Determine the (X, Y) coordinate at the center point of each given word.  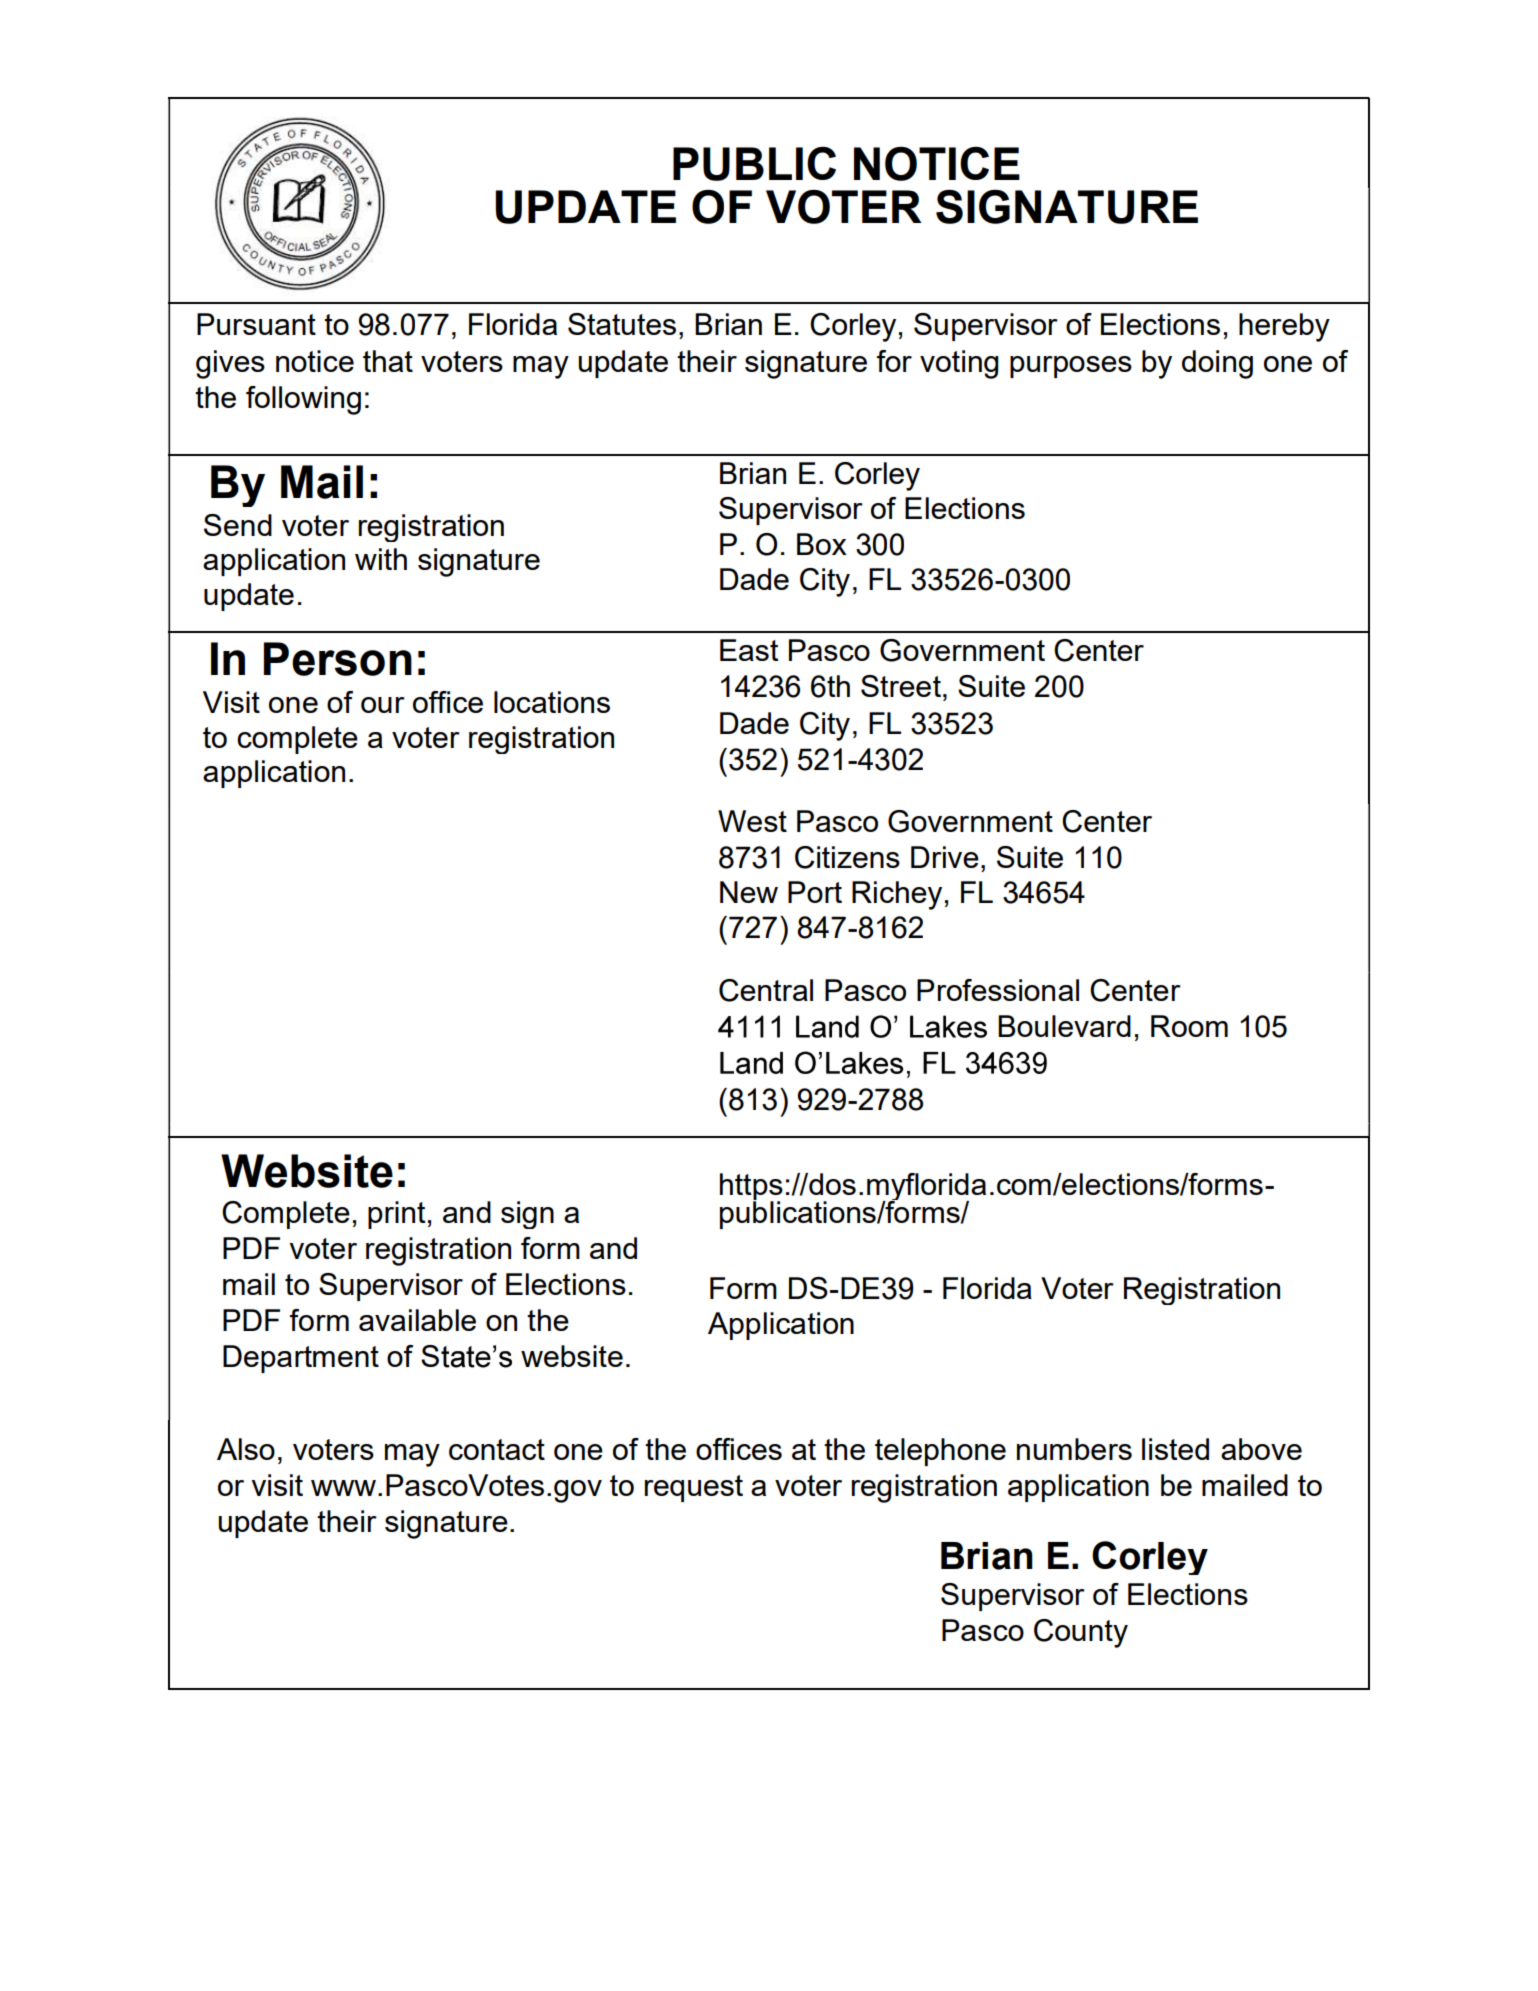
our (383, 705)
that (388, 361)
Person (338, 659)
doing (1217, 364)
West (752, 821)
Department (301, 1359)
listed (1175, 1449)
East (749, 650)
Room (1189, 1026)
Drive (945, 857)
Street (901, 686)
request (694, 1488)
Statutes (622, 324)
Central (766, 990)
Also (246, 1449)
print (396, 1215)
